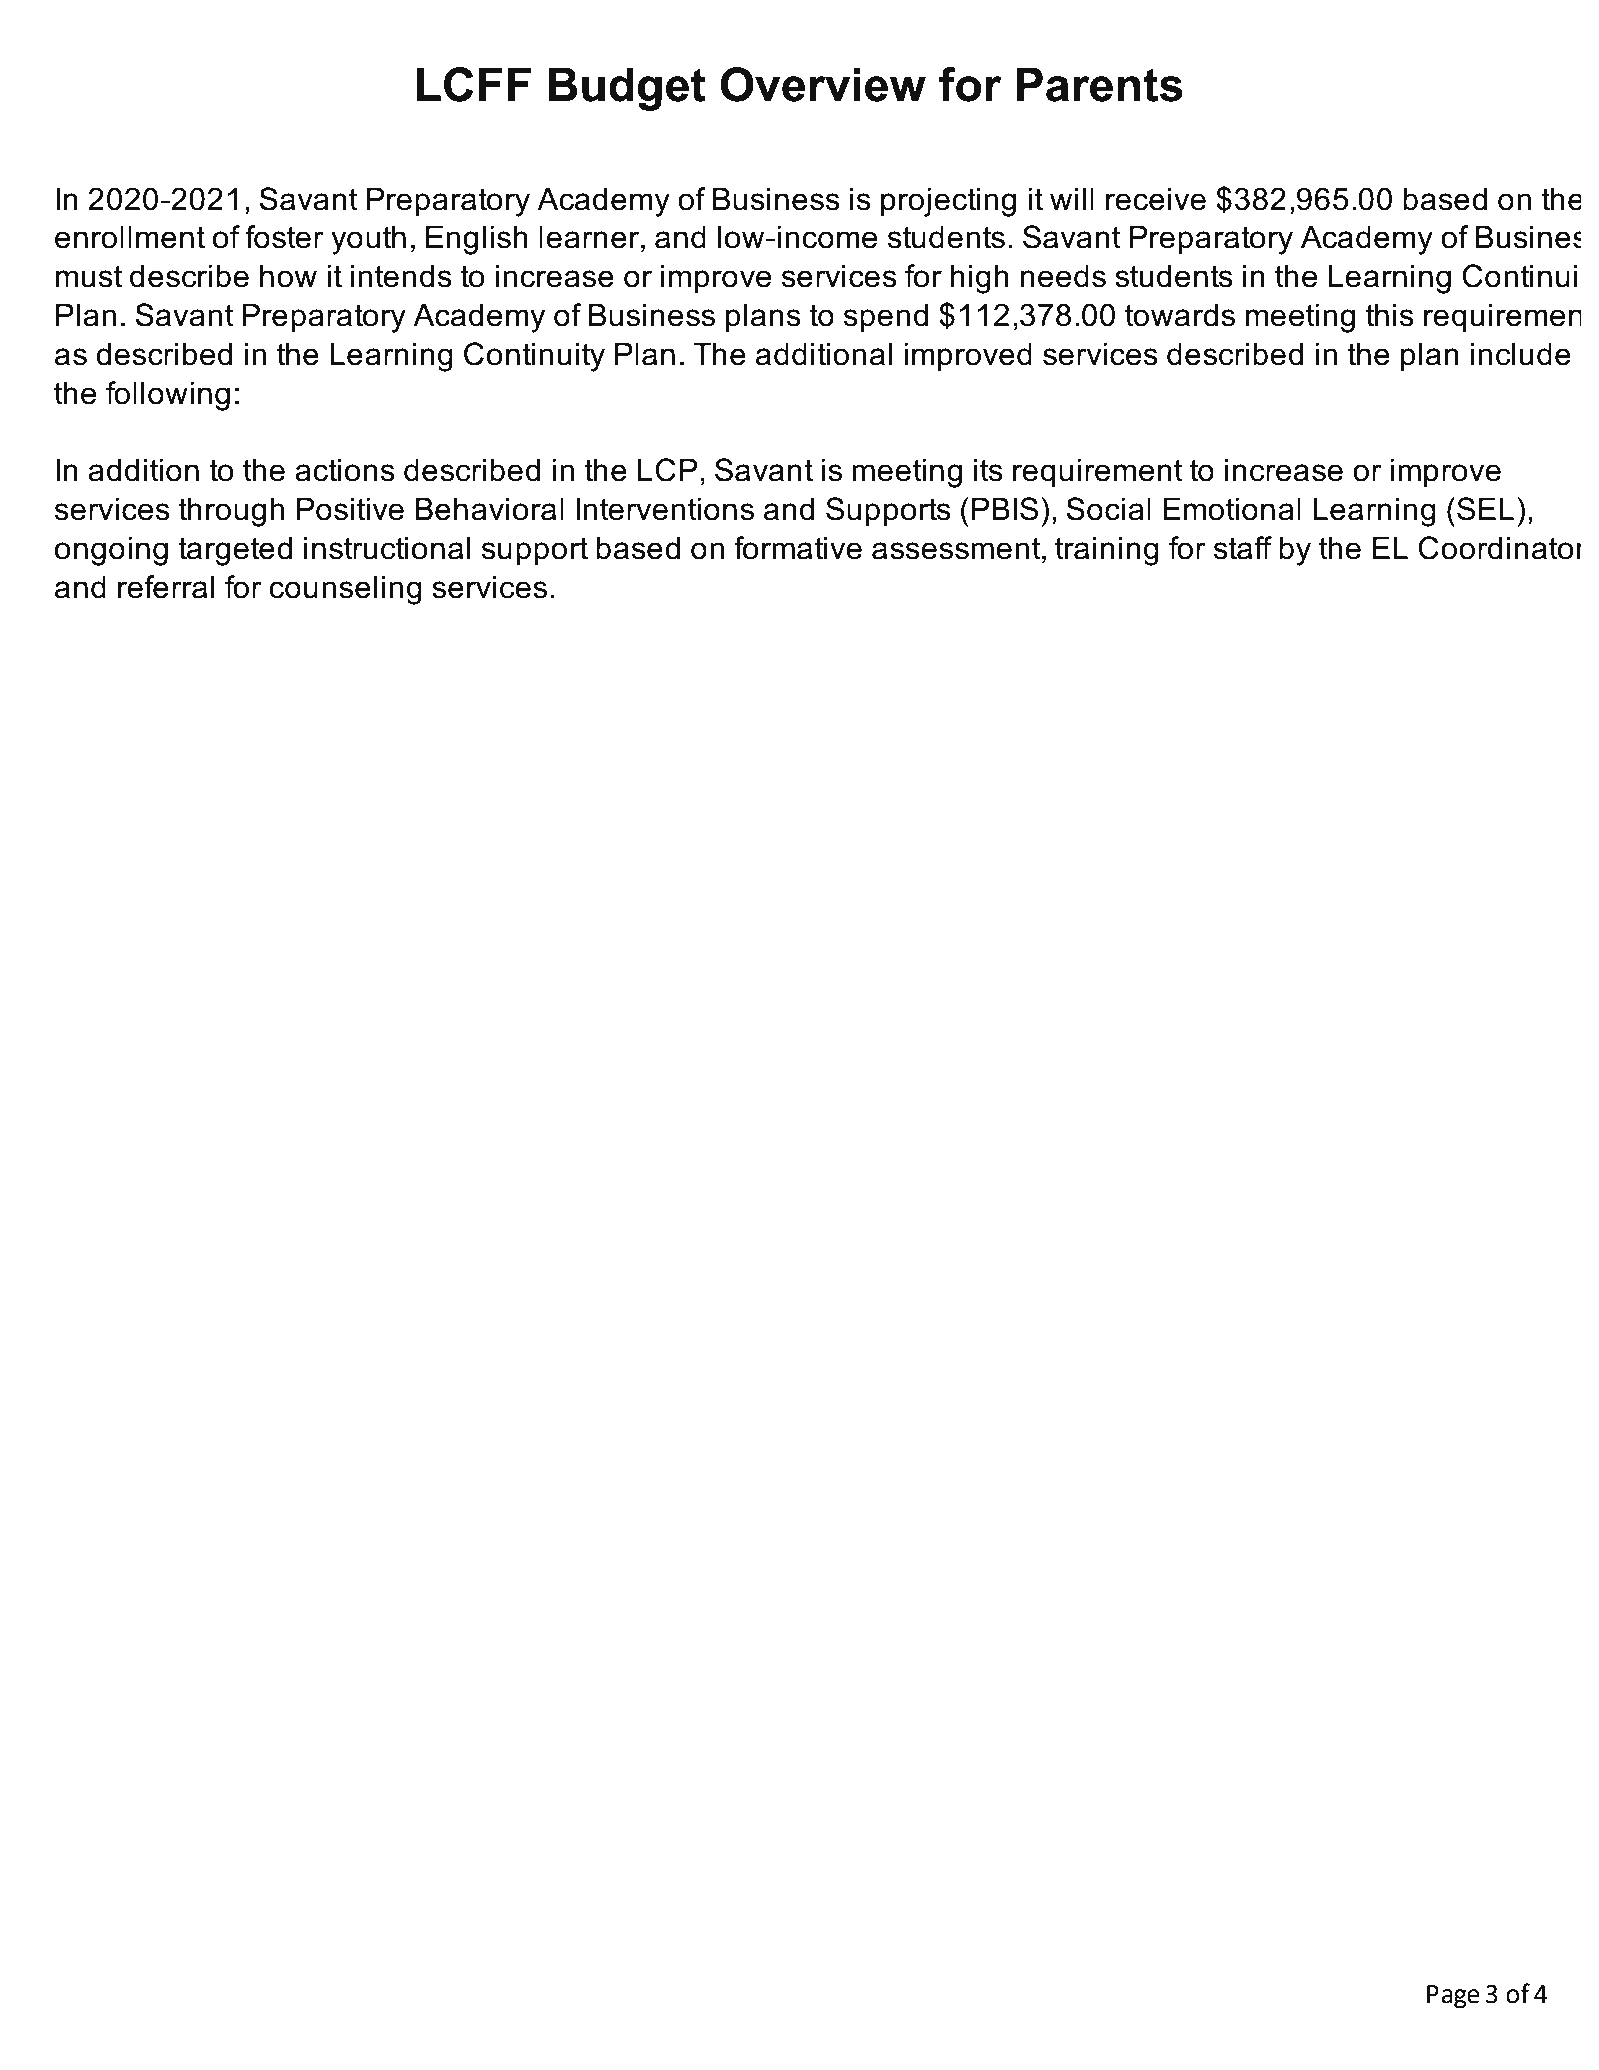 The width and height of the screenshot is (1599, 2070). What do you see at coordinates (1243, 548) in the screenshot?
I see `staff` at bounding box center [1243, 548].
